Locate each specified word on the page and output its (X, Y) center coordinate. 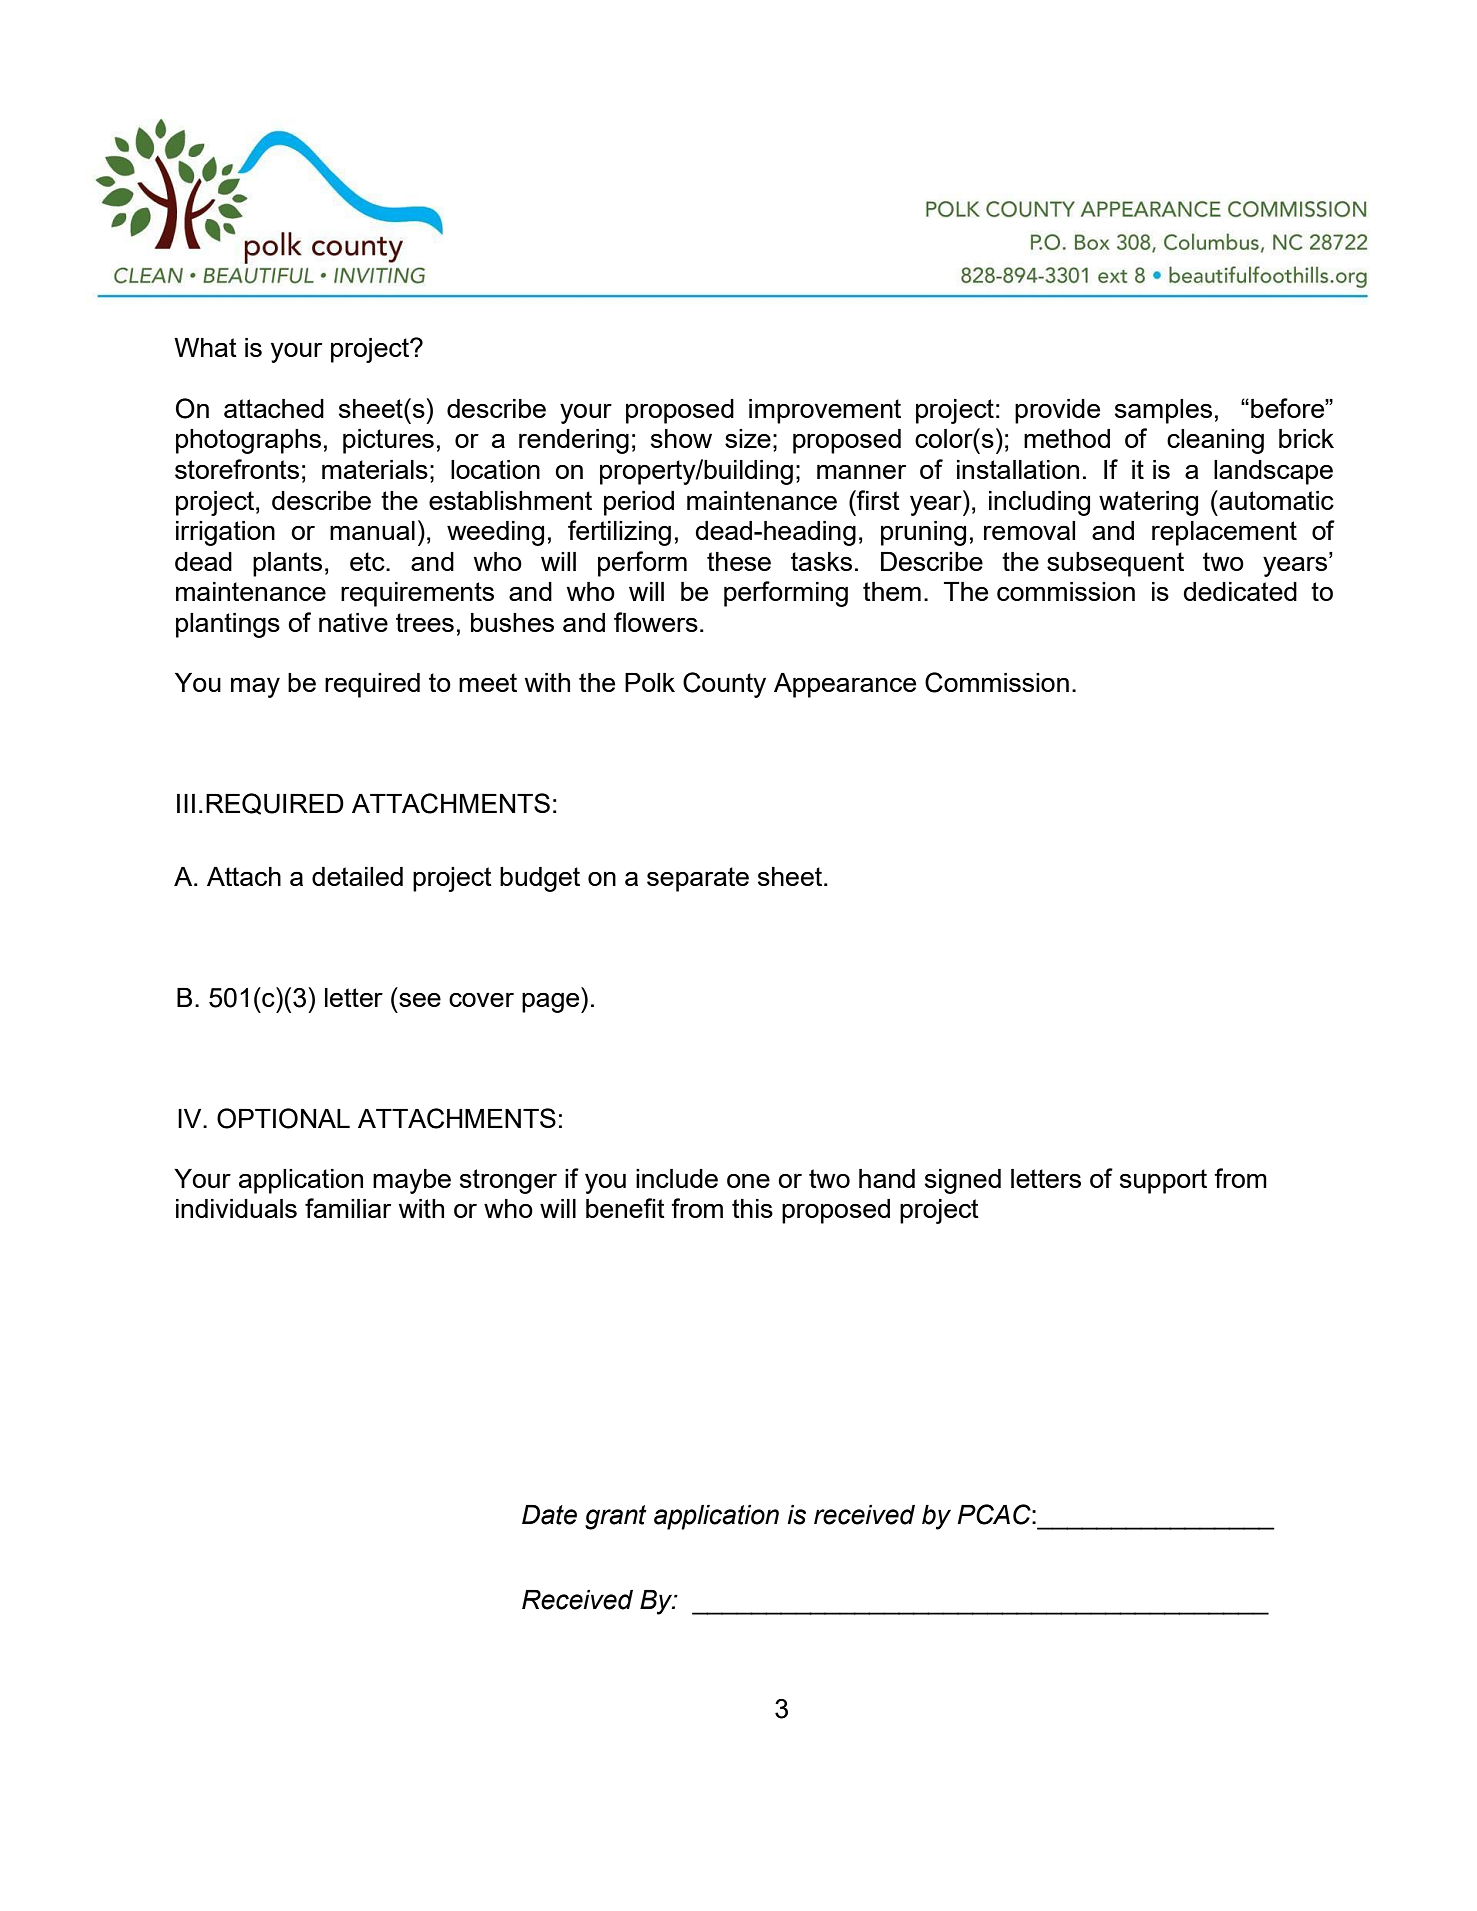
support (1163, 1181)
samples (1163, 411)
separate (698, 879)
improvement (825, 411)
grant (616, 1517)
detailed (357, 876)
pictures (388, 441)
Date (549, 1515)
